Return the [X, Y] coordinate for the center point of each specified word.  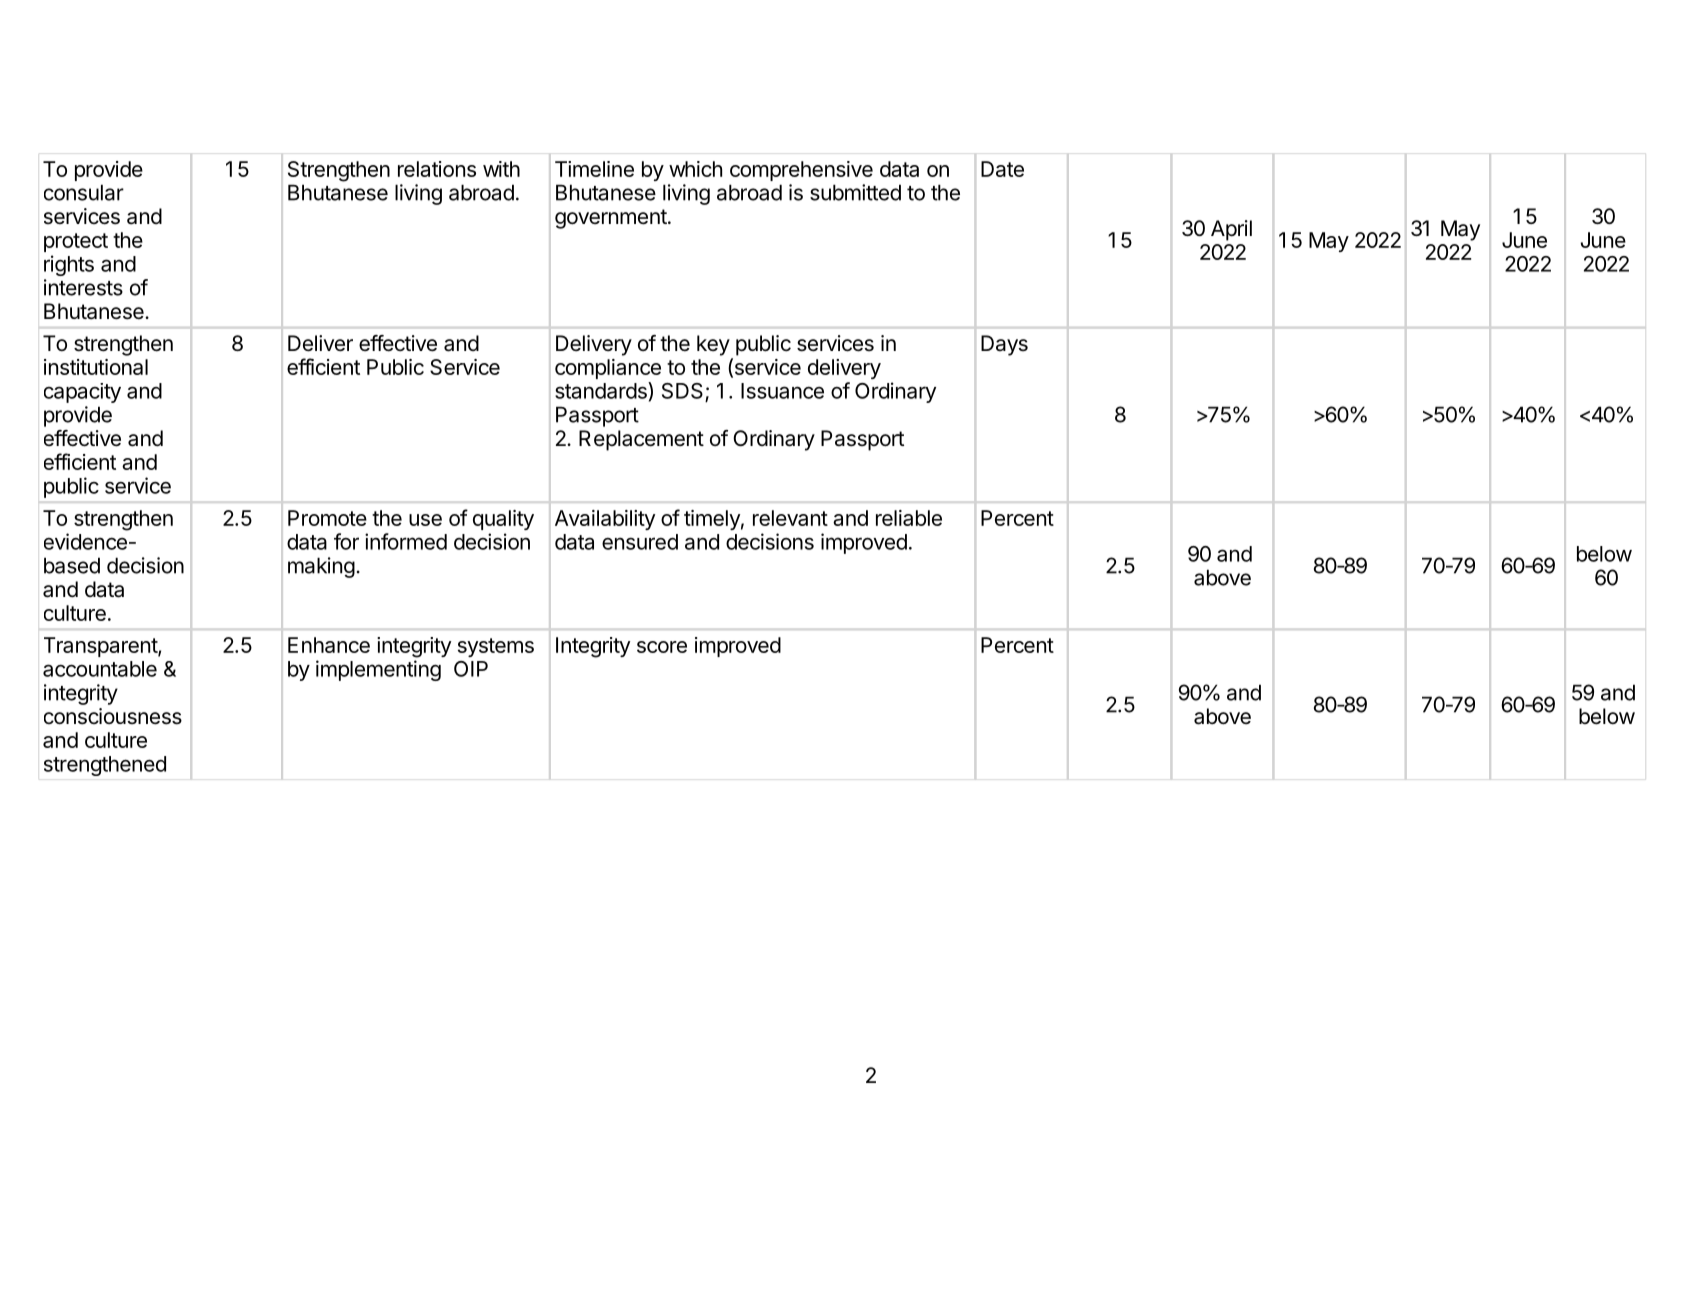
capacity [82, 393]
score [662, 647]
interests [83, 287]
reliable [909, 518]
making [321, 567]
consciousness [113, 716]
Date [1002, 169]
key [713, 345]
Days [1004, 345]
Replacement [641, 440]
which [695, 169]
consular [84, 192]
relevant [790, 518]
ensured [640, 542]
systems [496, 647]
